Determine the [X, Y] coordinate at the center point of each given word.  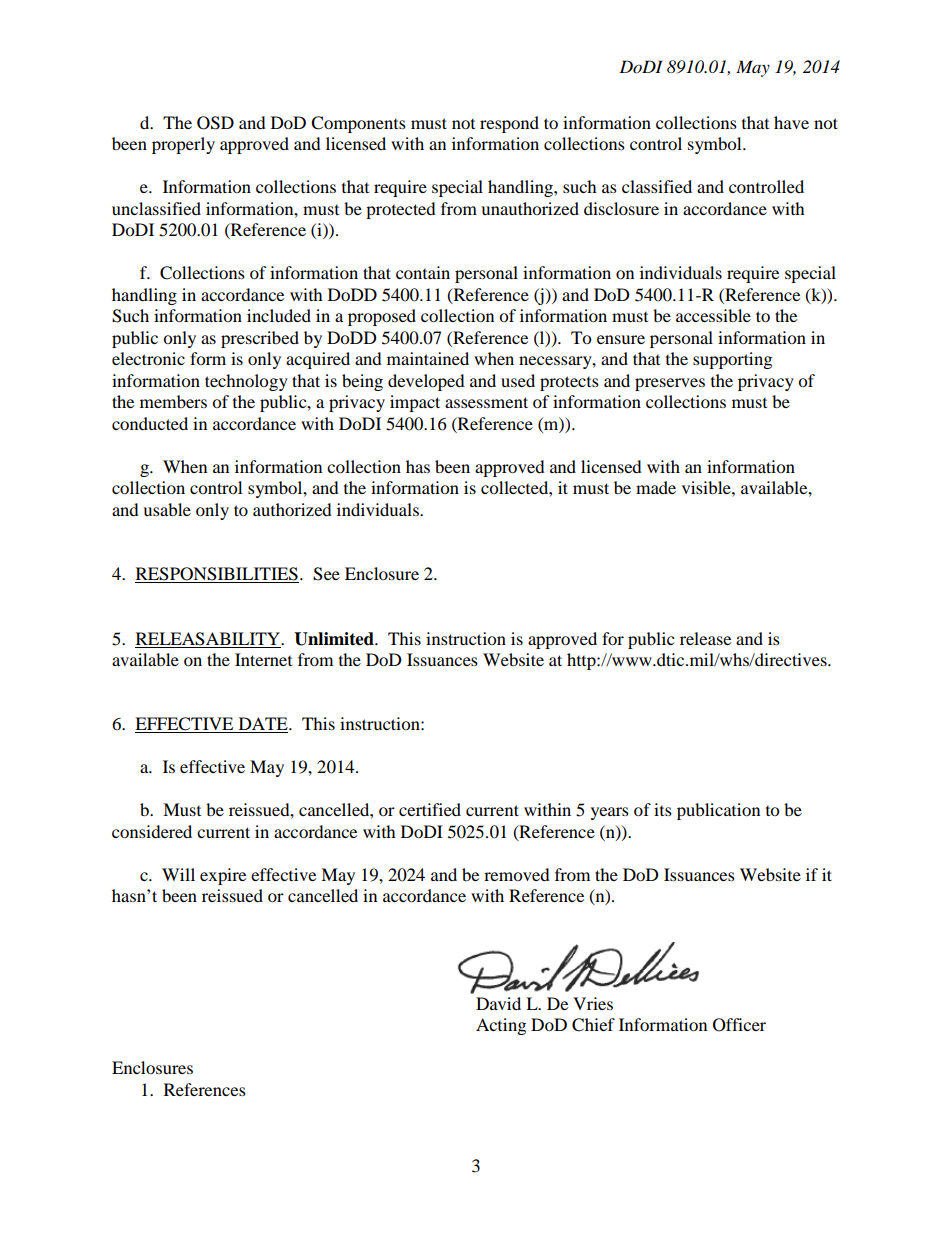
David [498, 1003]
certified [430, 809]
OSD [215, 123]
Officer [739, 1025]
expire [223, 876]
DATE [263, 725]
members [173, 401]
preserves [670, 384]
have [791, 122]
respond [509, 124]
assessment [486, 402]
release [705, 638]
